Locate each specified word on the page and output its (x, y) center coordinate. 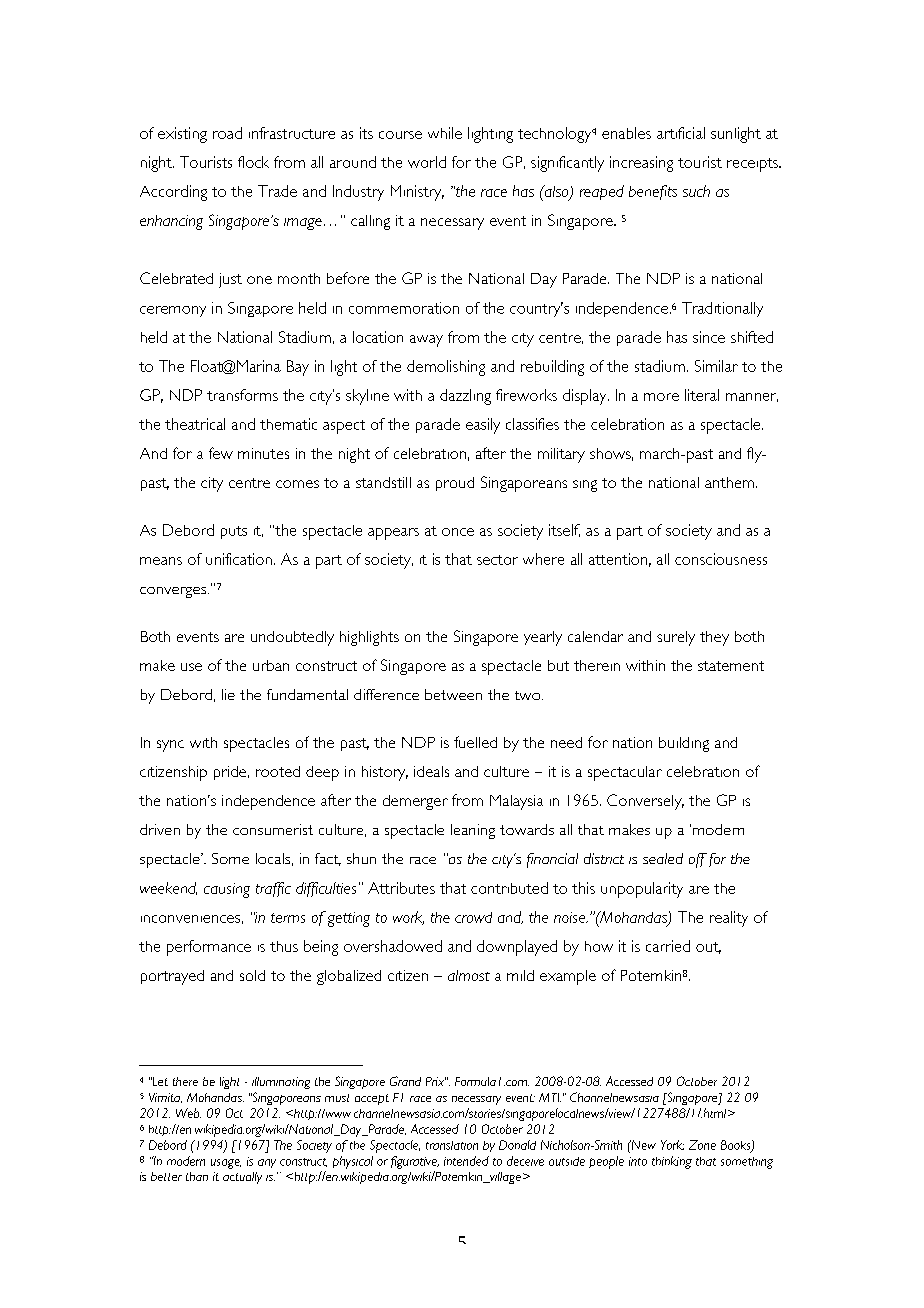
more (661, 397)
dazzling (465, 397)
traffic (273, 889)
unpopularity (642, 890)
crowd (473, 917)
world (427, 162)
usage (226, 1164)
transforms (242, 395)
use (191, 667)
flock (253, 162)
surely (676, 638)
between (453, 694)
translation (452, 1145)
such (696, 191)
